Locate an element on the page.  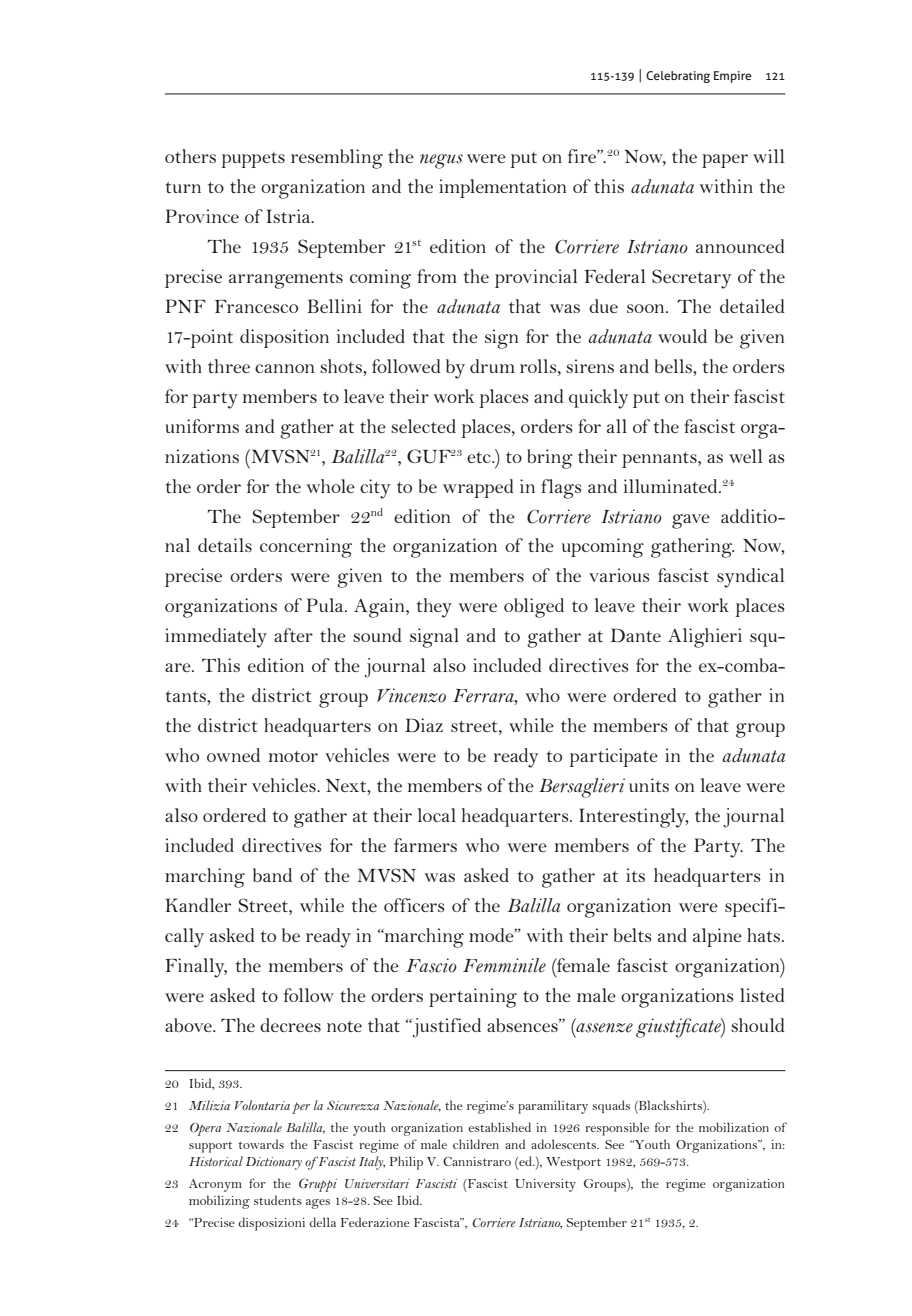
officers is located at coordinates (414, 905).
